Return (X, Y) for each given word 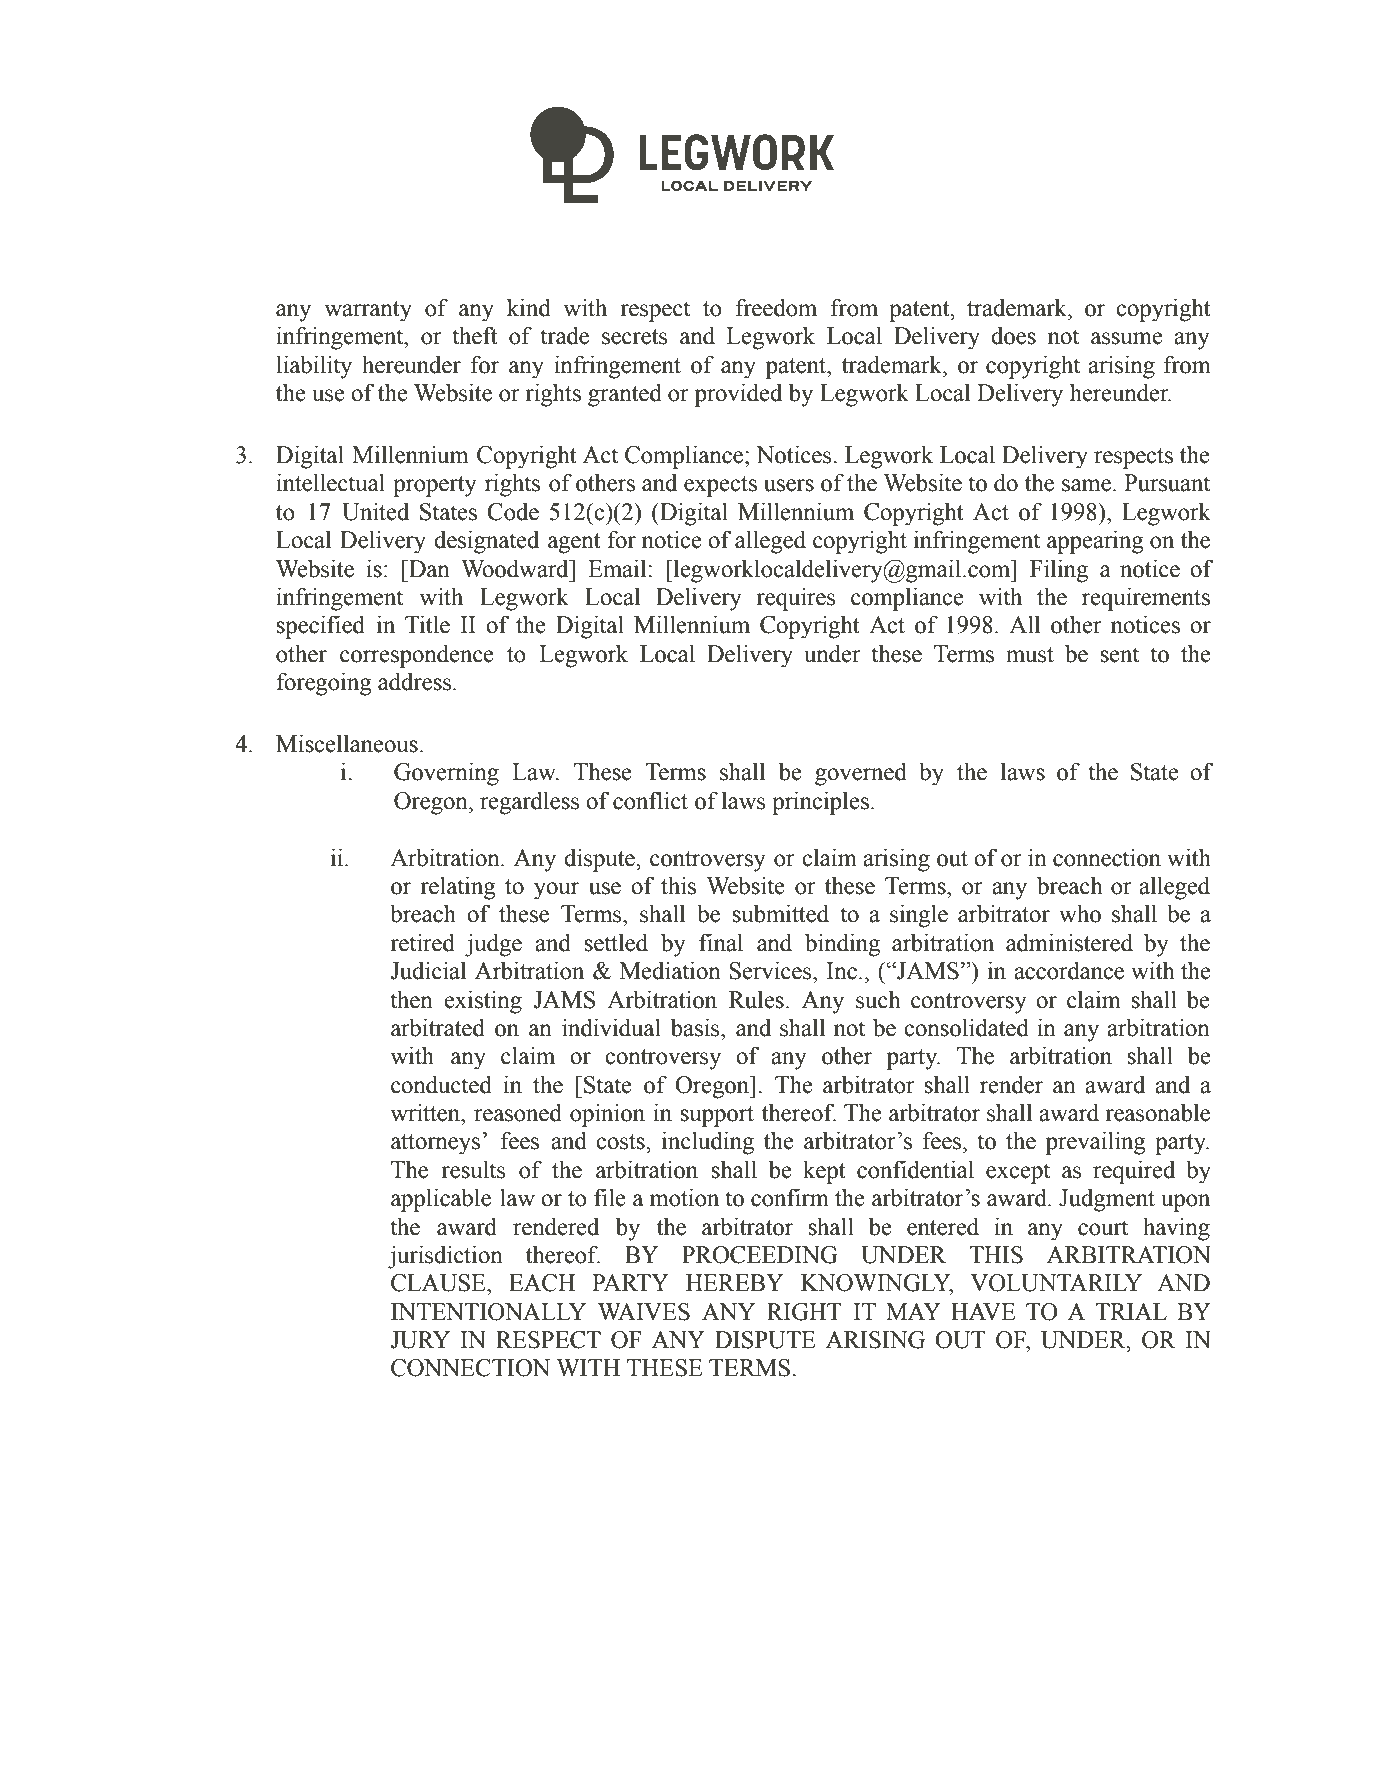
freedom (776, 307)
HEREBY (735, 1282)
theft (475, 335)
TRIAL (1131, 1311)
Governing (446, 774)
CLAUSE (439, 1283)
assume (1127, 338)
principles (820, 803)
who (1080, 913)
